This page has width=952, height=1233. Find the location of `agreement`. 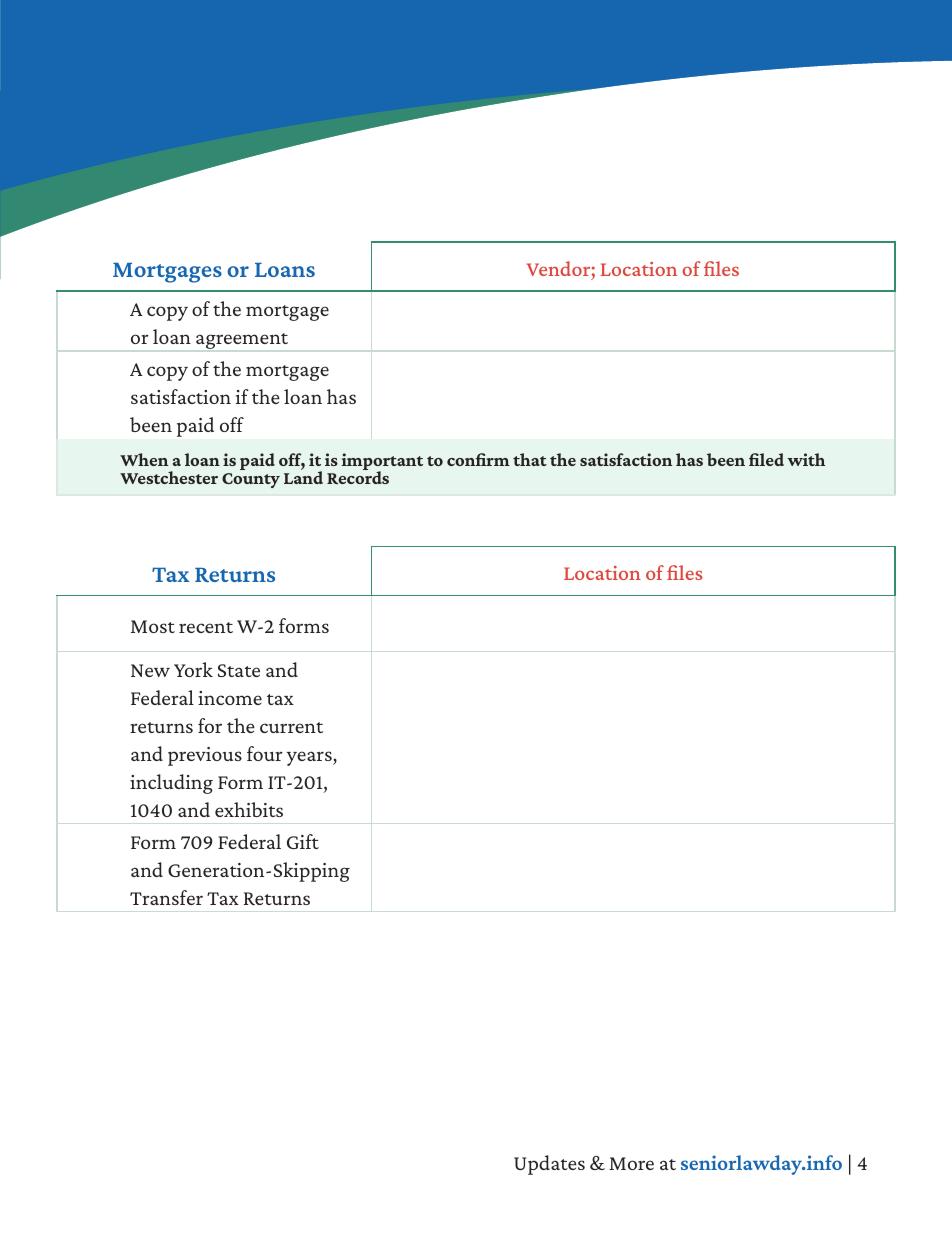

agreement is located at coordinates (242, 341).
